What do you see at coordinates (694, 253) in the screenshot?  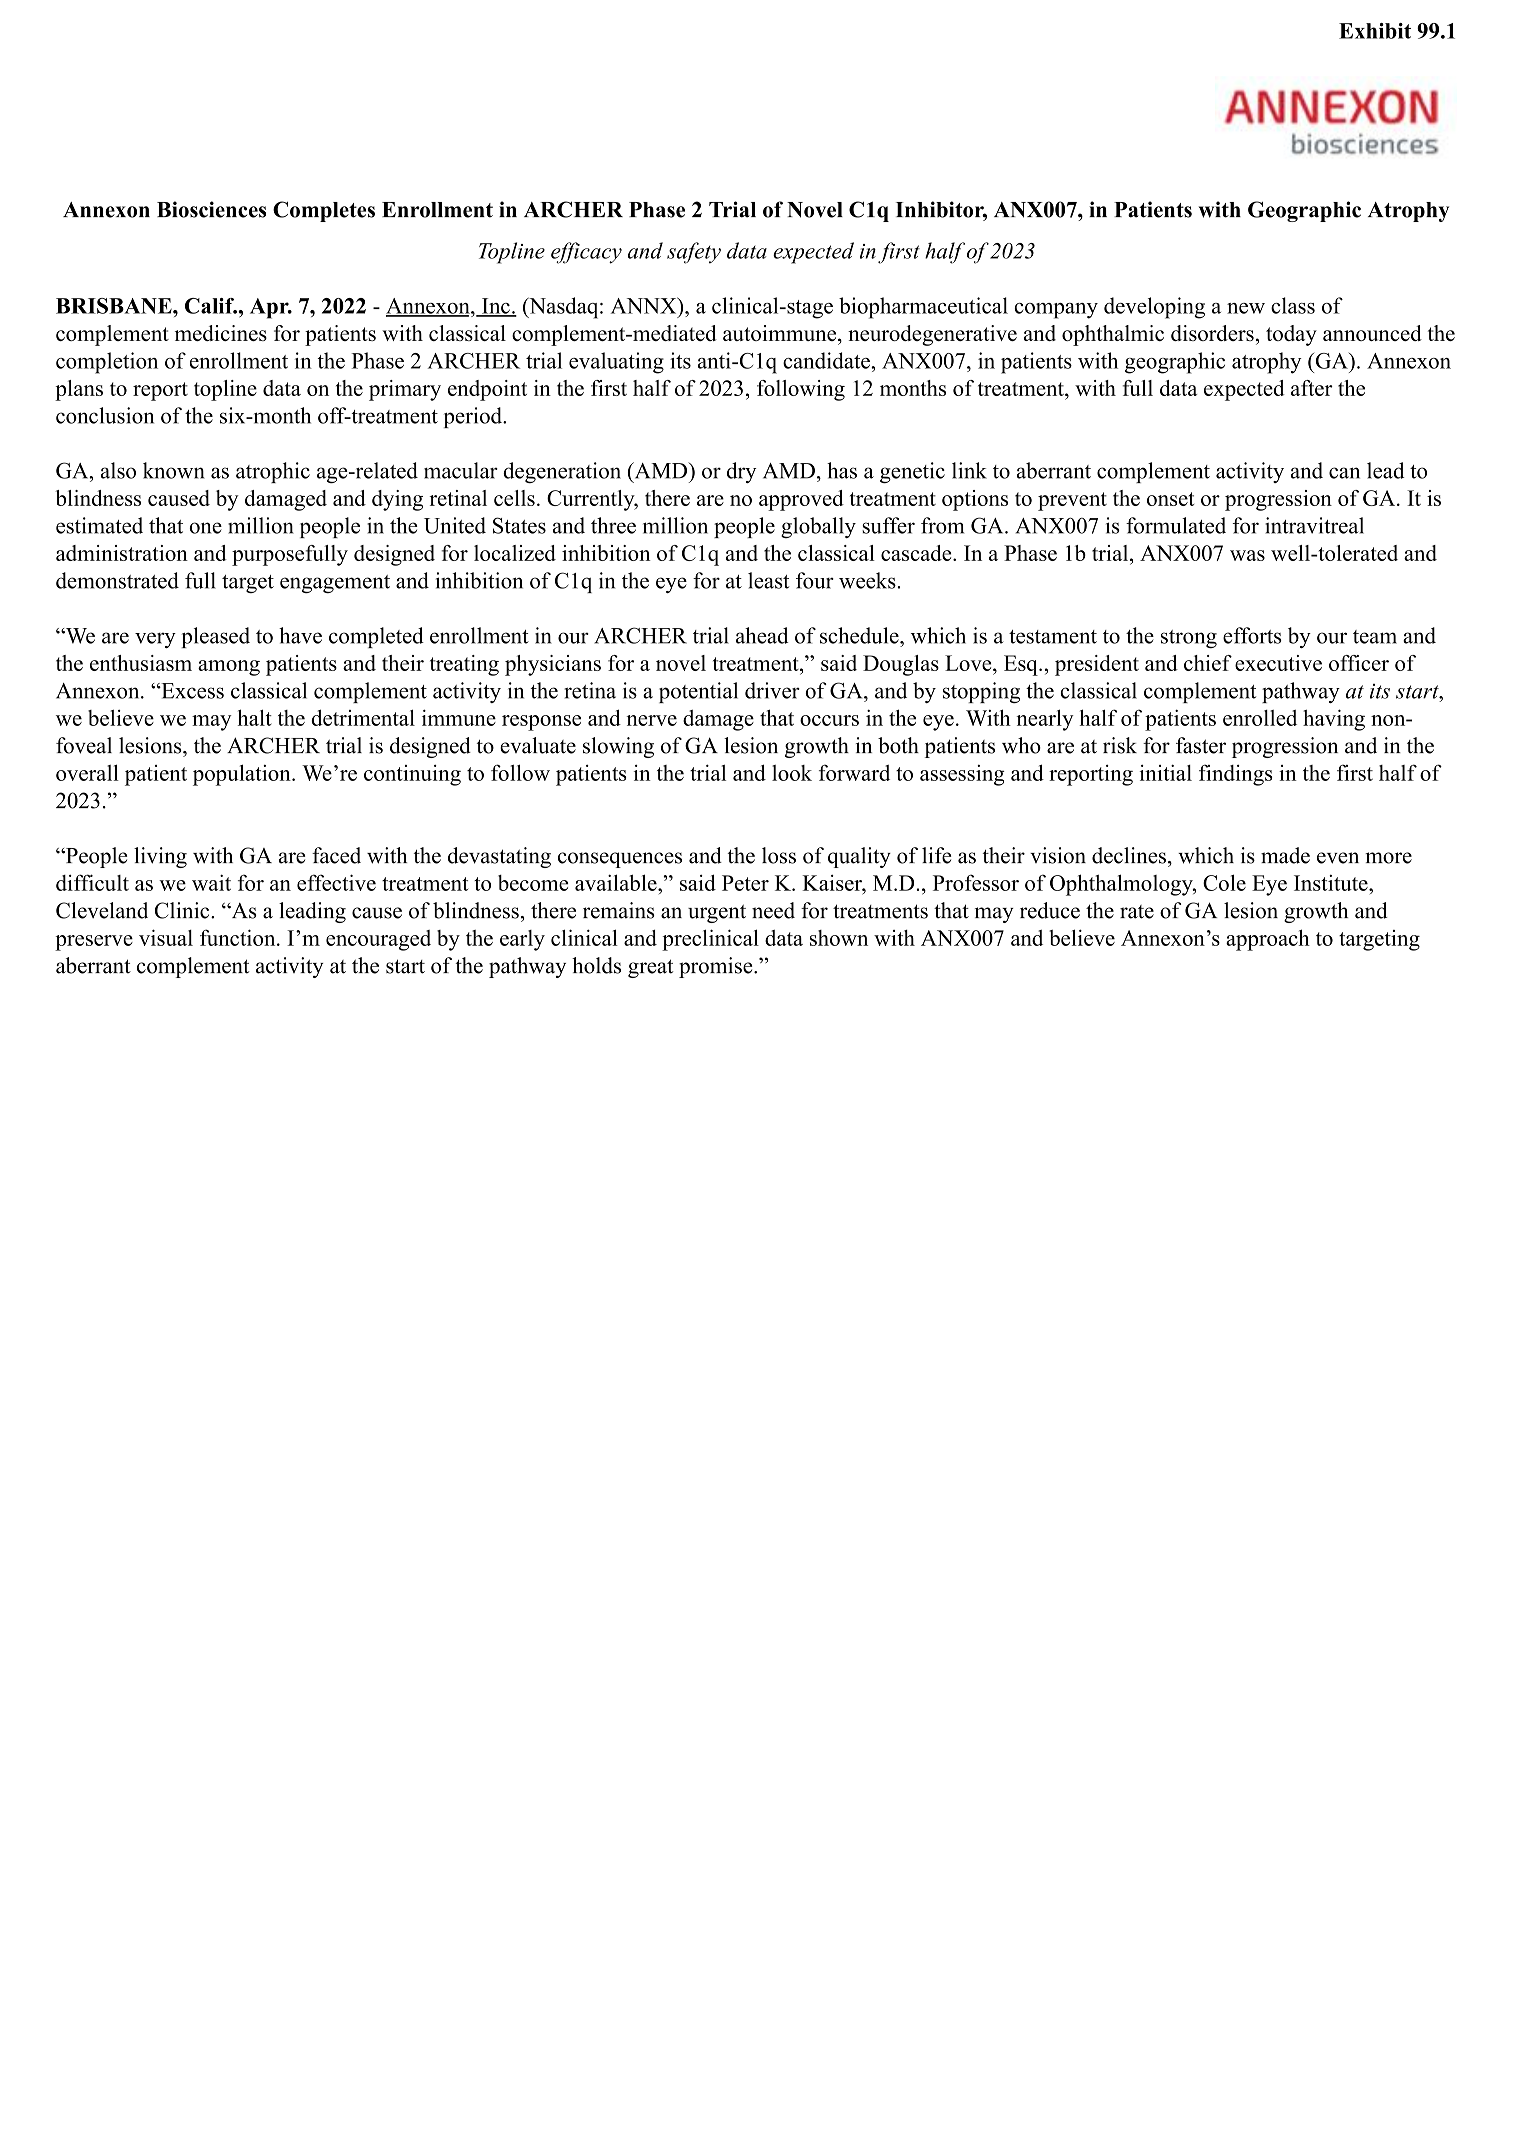 I see `safety` at bounding box center [694, 253].
